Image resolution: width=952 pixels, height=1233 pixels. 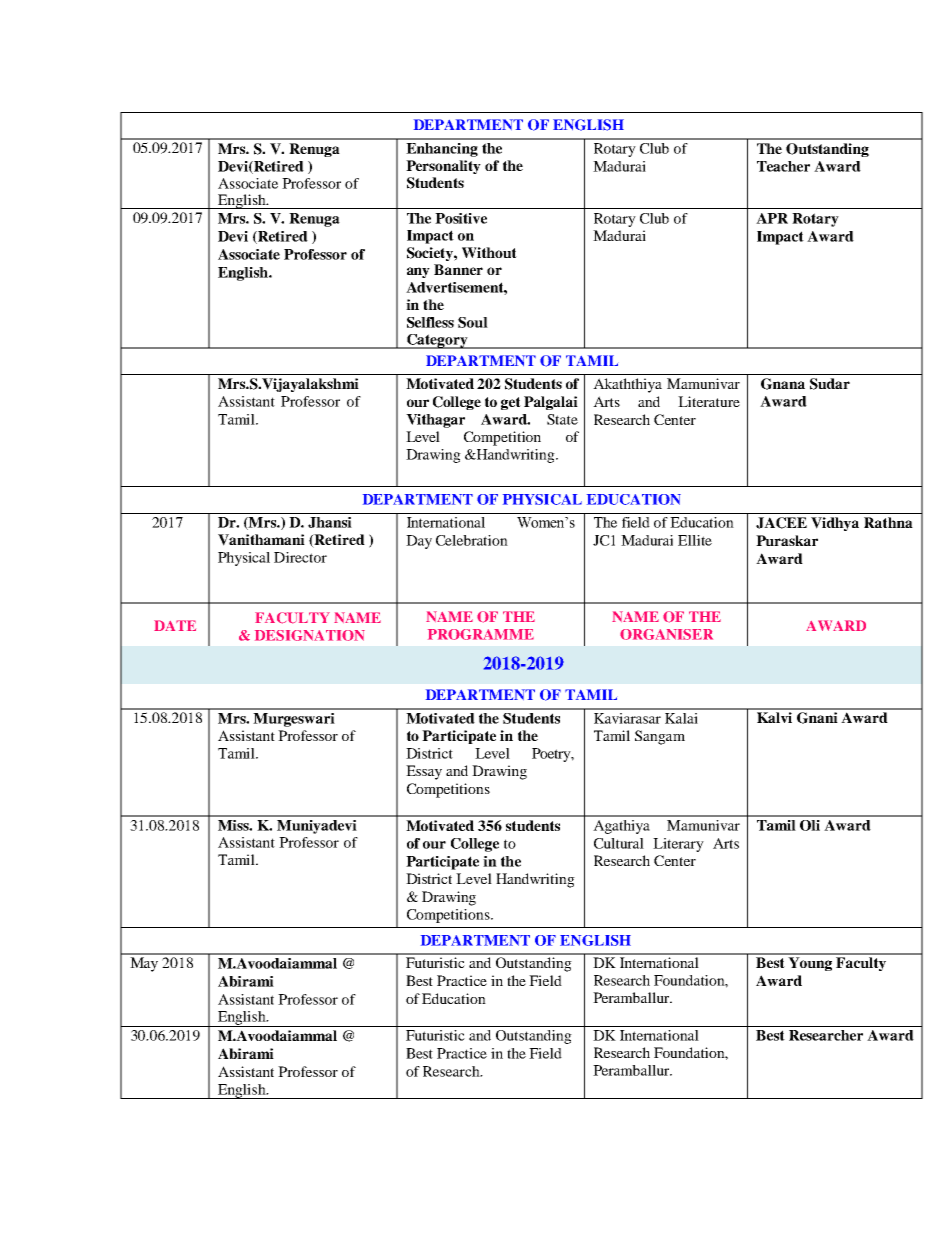 I want to click on Soul, so click(x=473, y=322).
